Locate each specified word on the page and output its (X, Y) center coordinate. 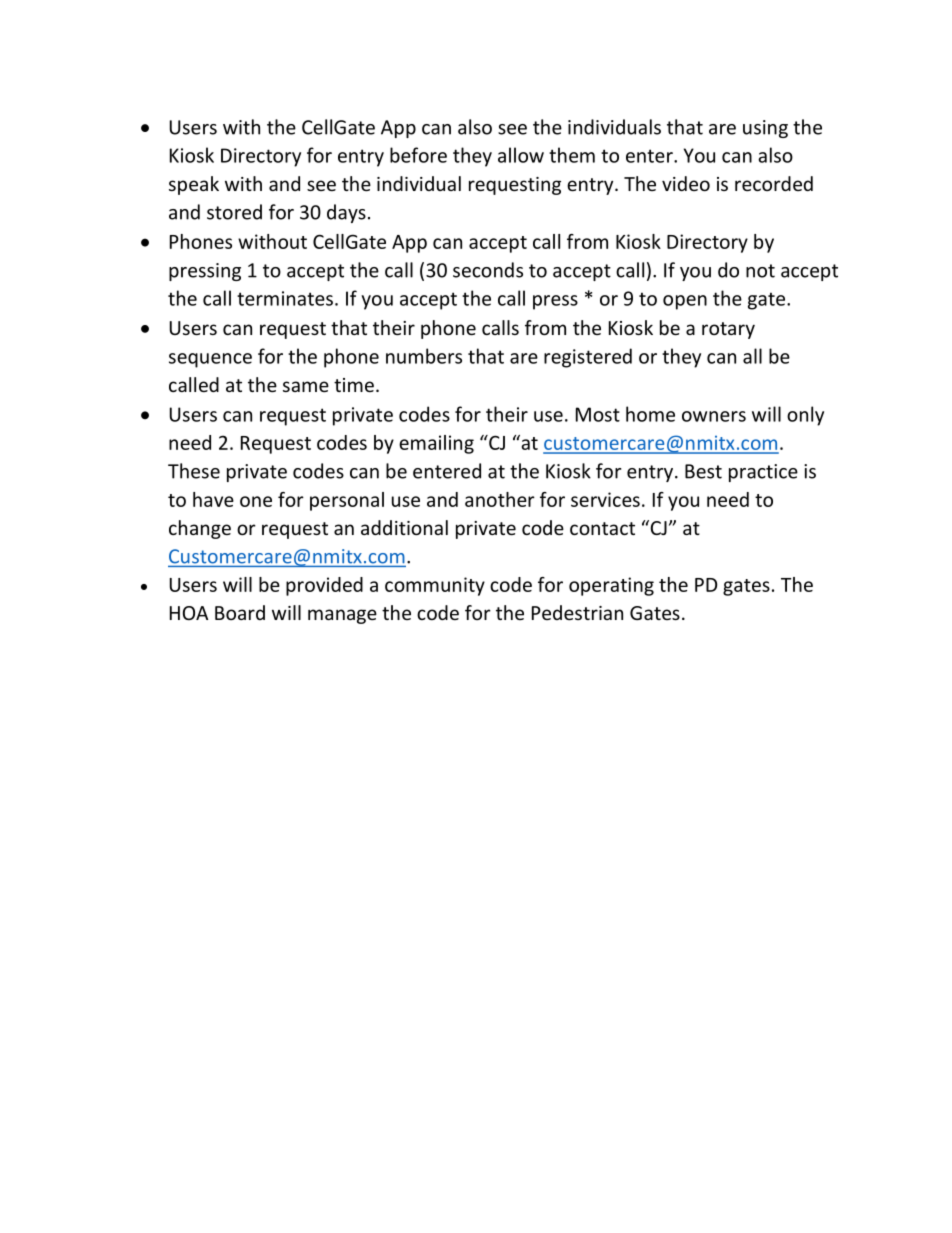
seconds (488, 270)
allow (521, 155)
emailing (436, 444)
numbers (424, 356)
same (306, 386)
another (500, 499)
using (765, 129)
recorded (774, 183)
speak (194, 185)
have (213, 499)
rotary (728, 330)
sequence (210, 360)
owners (714, 416)
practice (763, 473)
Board (240, 612)
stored (234, 212)
